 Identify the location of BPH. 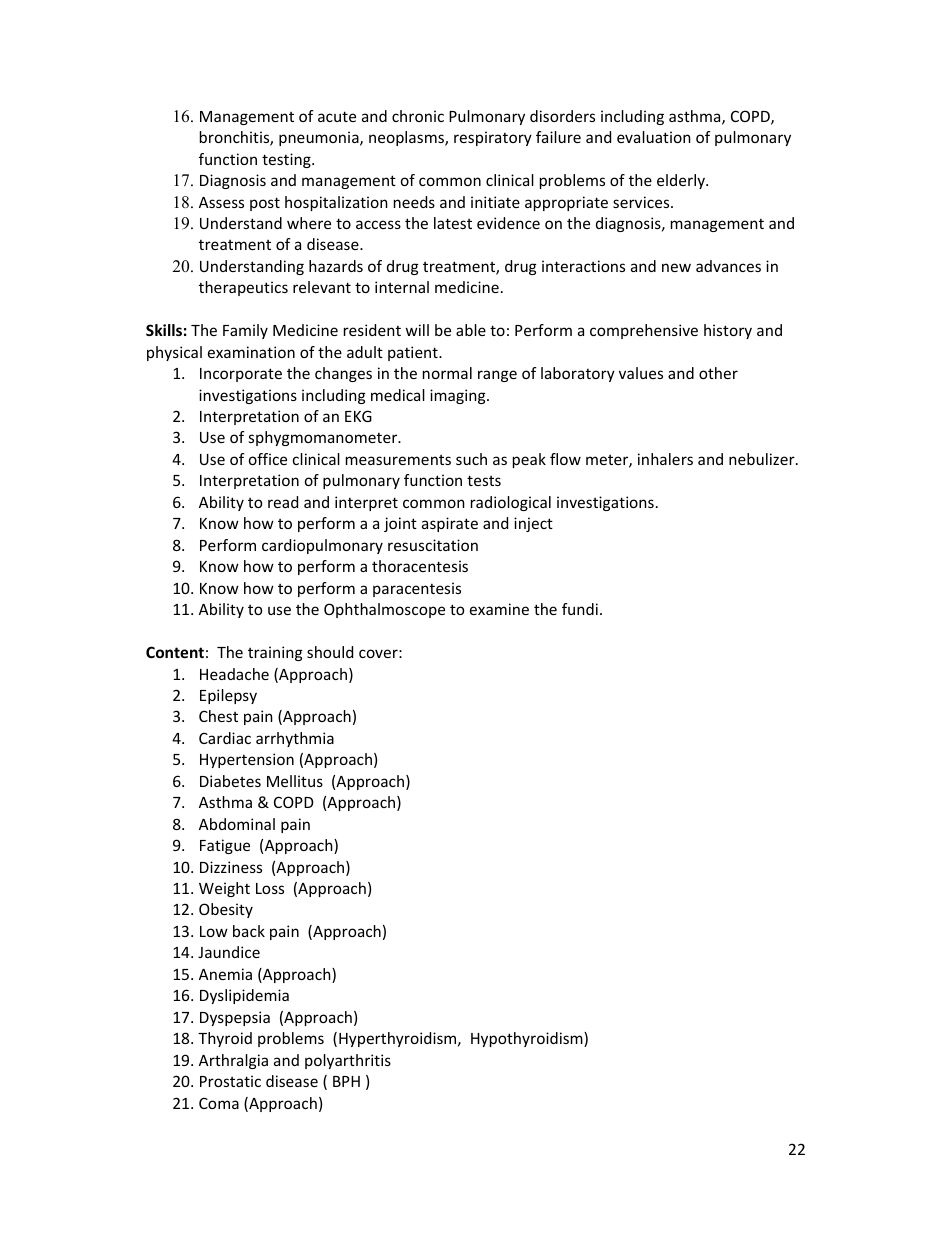
(346, 1081).
